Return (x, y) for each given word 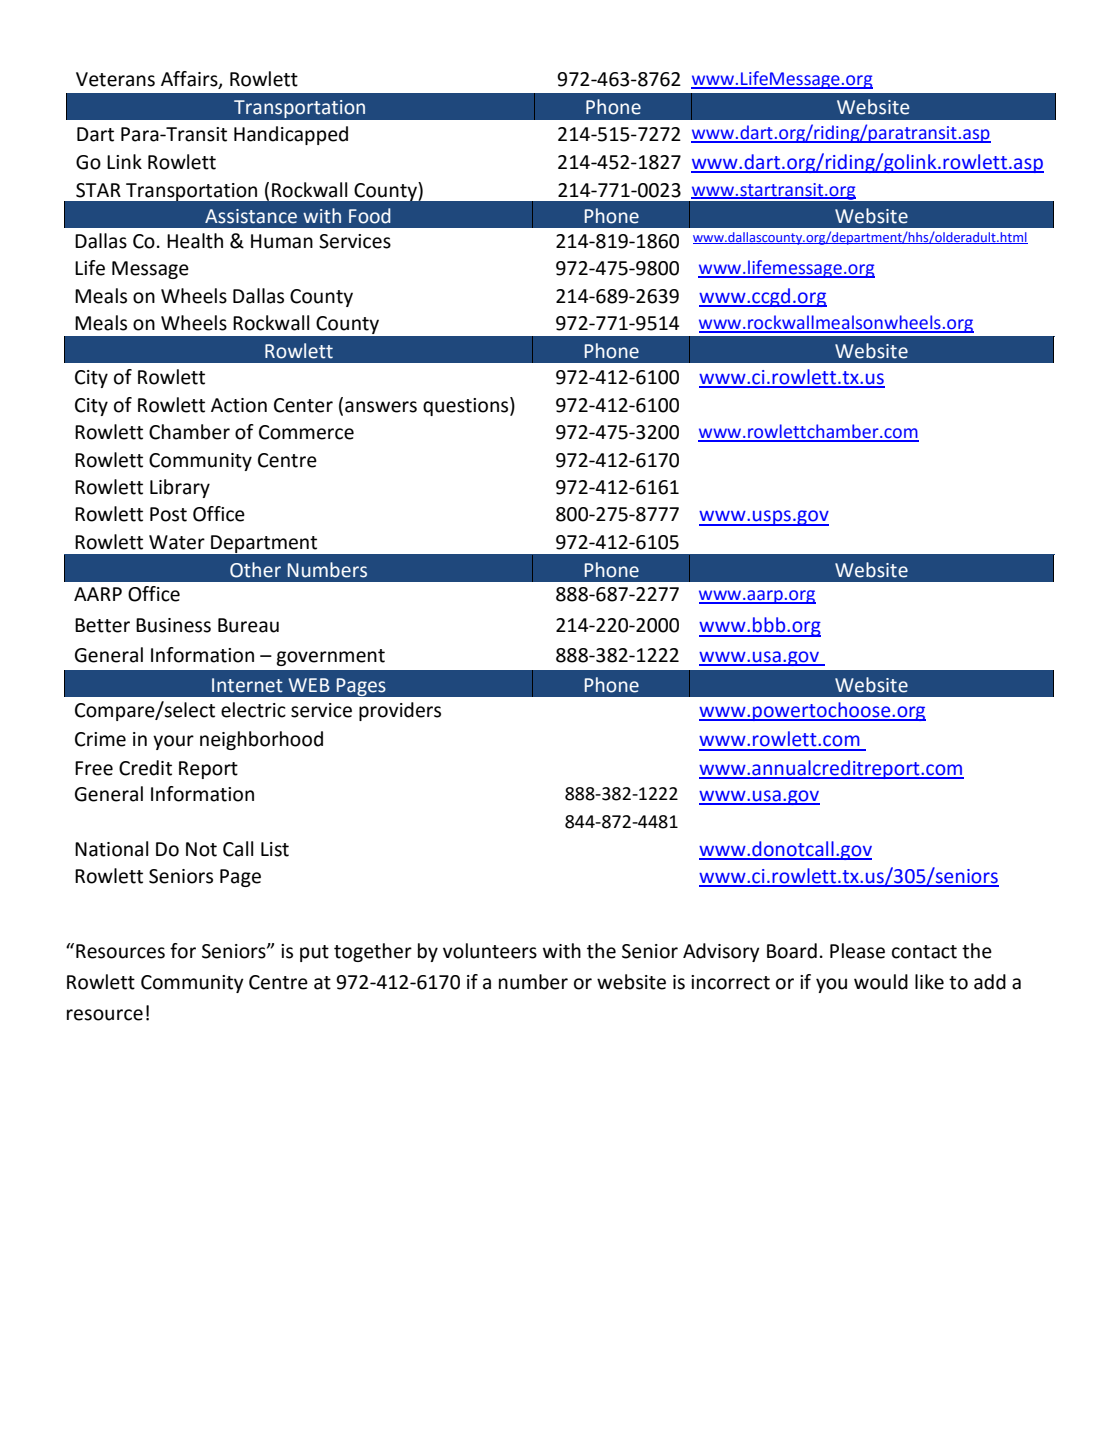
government (330, 657)
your (173, 742)
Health (195, 241)
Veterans (115, 79)
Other (255, 570)
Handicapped (291, 135)
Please (857, 951)
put (314, 953)
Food (370, 216)
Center (303, 405)
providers (400, 711)
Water (177, 542)
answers (381, 407)
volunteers (490, 951)
